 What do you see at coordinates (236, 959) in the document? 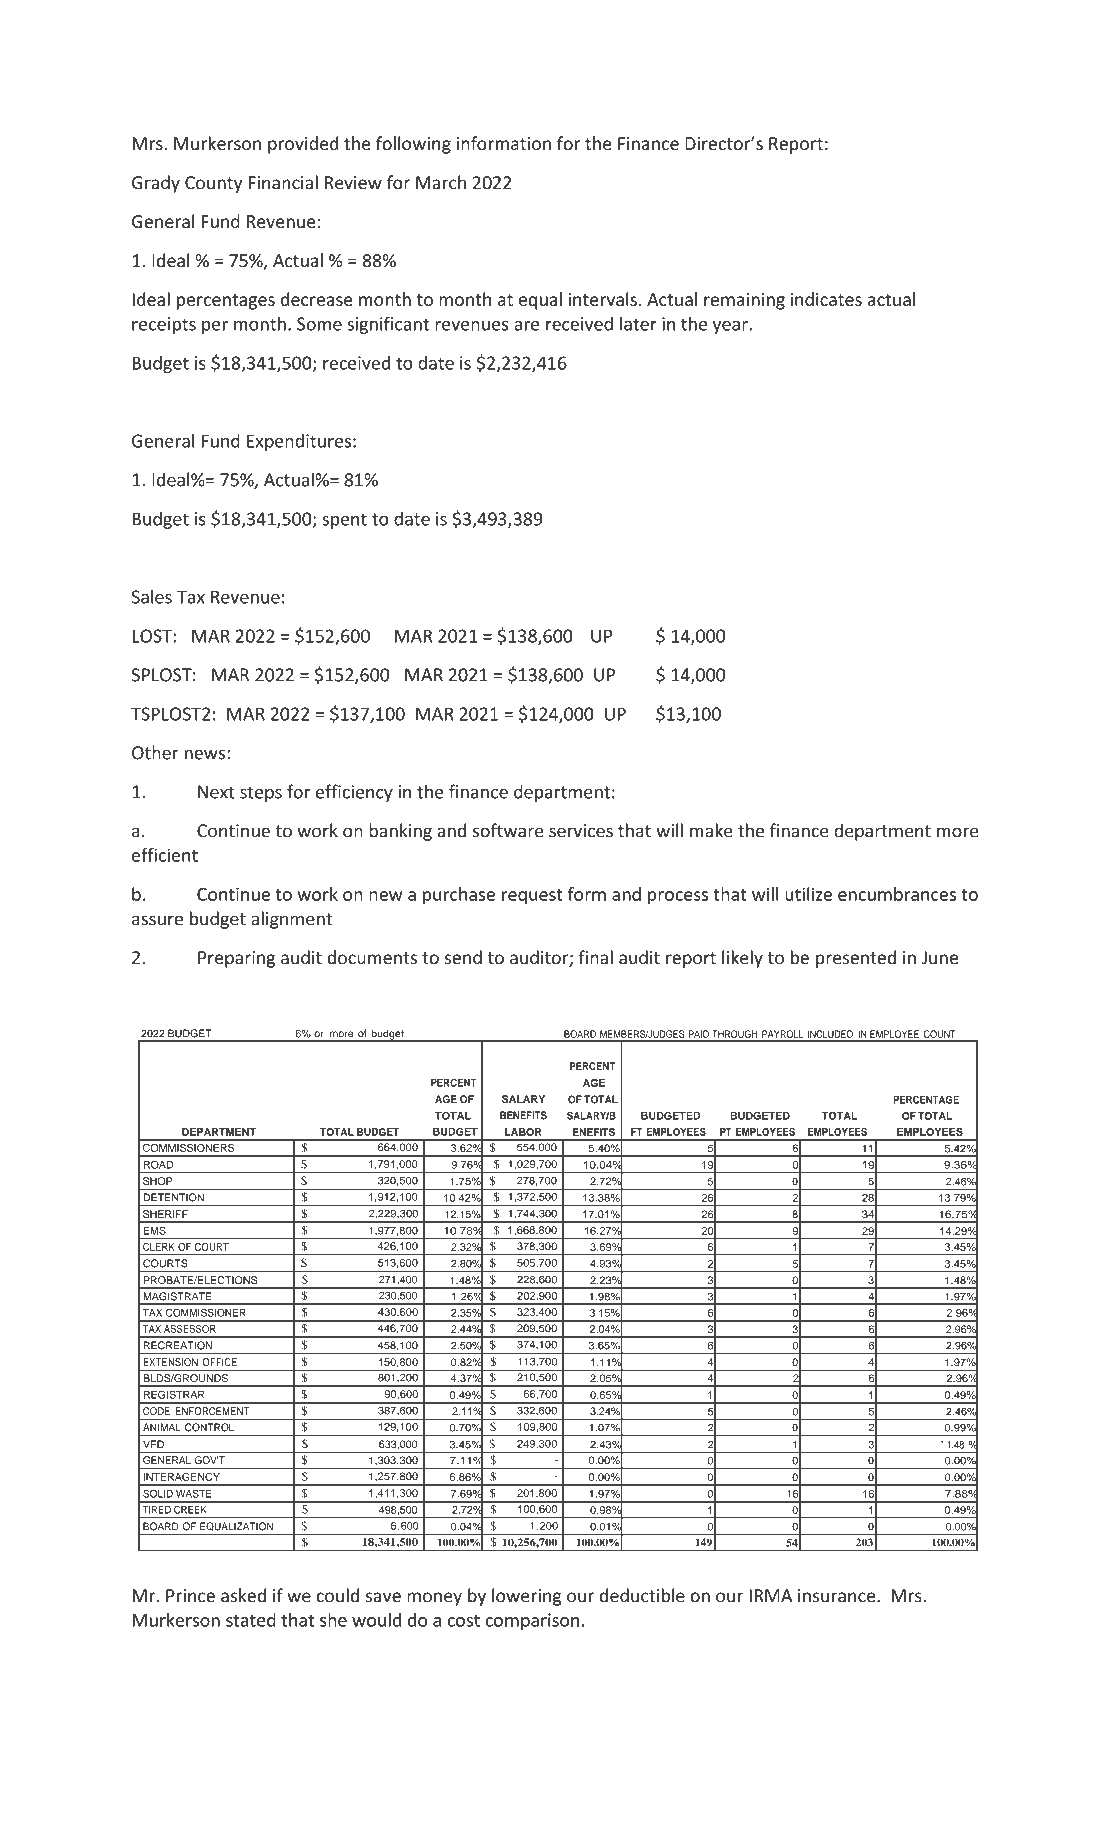
I see `Preparing` at bounding box center [236, 959].
